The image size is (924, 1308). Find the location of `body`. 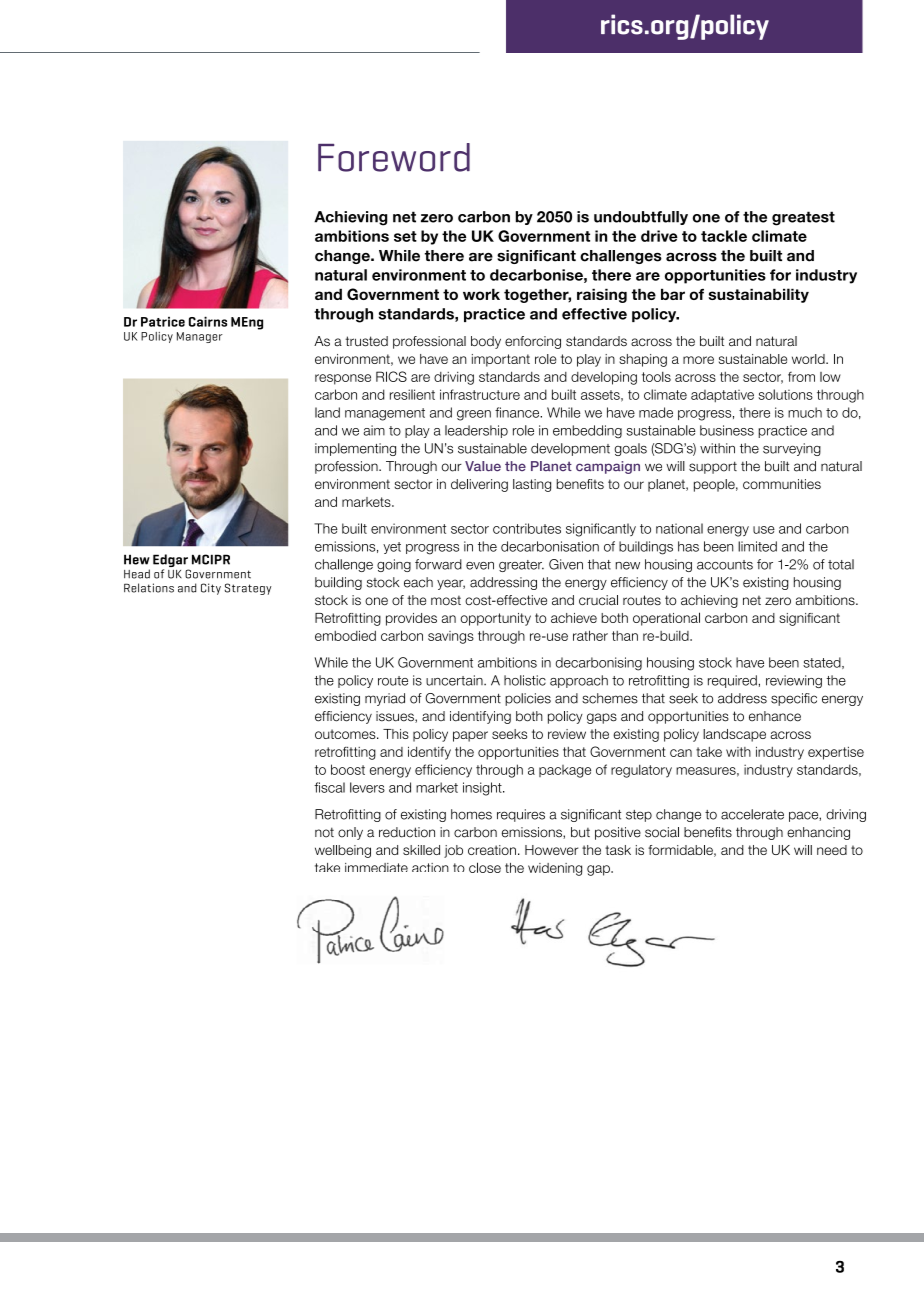

body is located at coordinates (486, 342).
